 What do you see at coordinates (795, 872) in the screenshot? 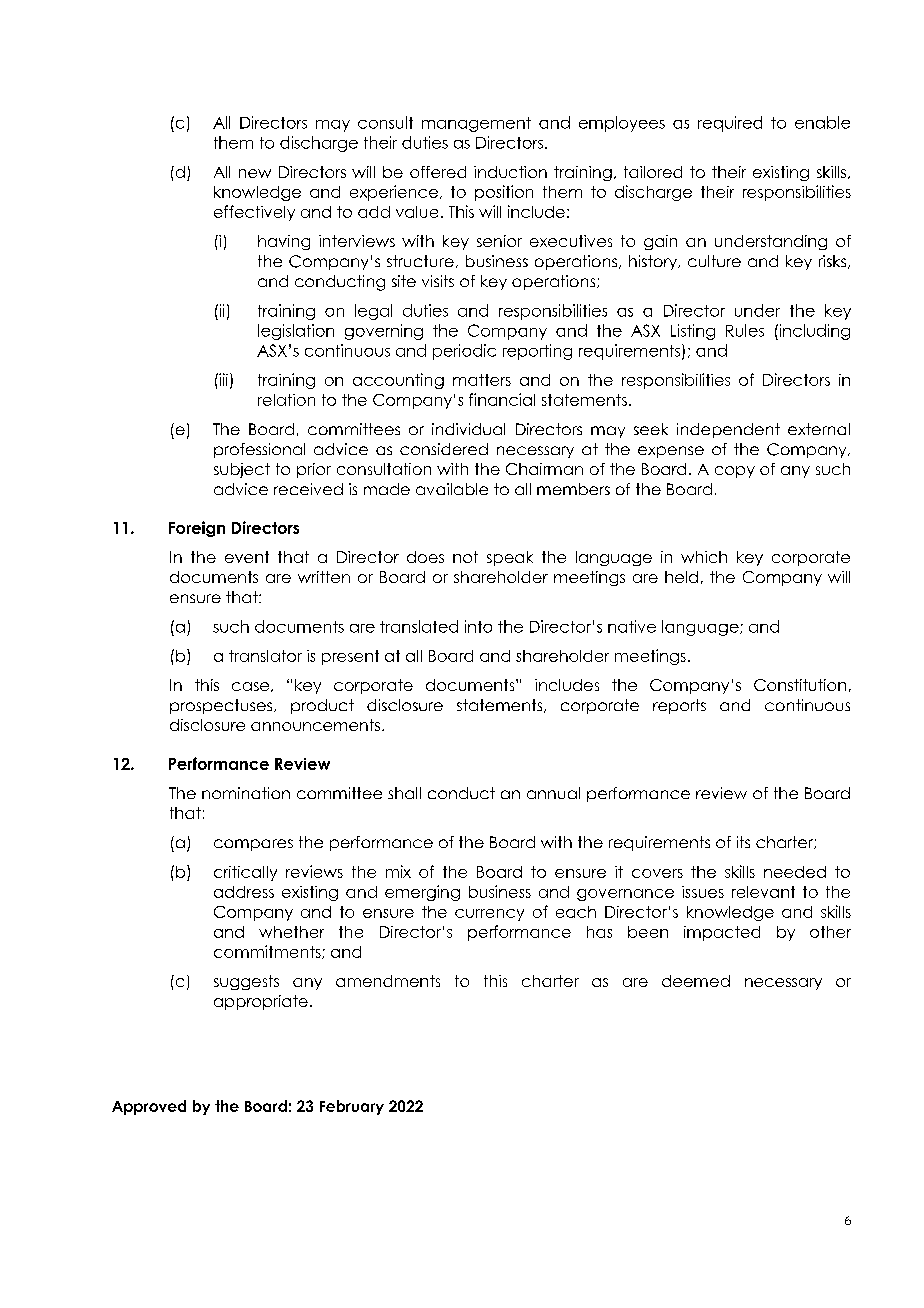
I see `needed` at bounding box center [795, 872].
